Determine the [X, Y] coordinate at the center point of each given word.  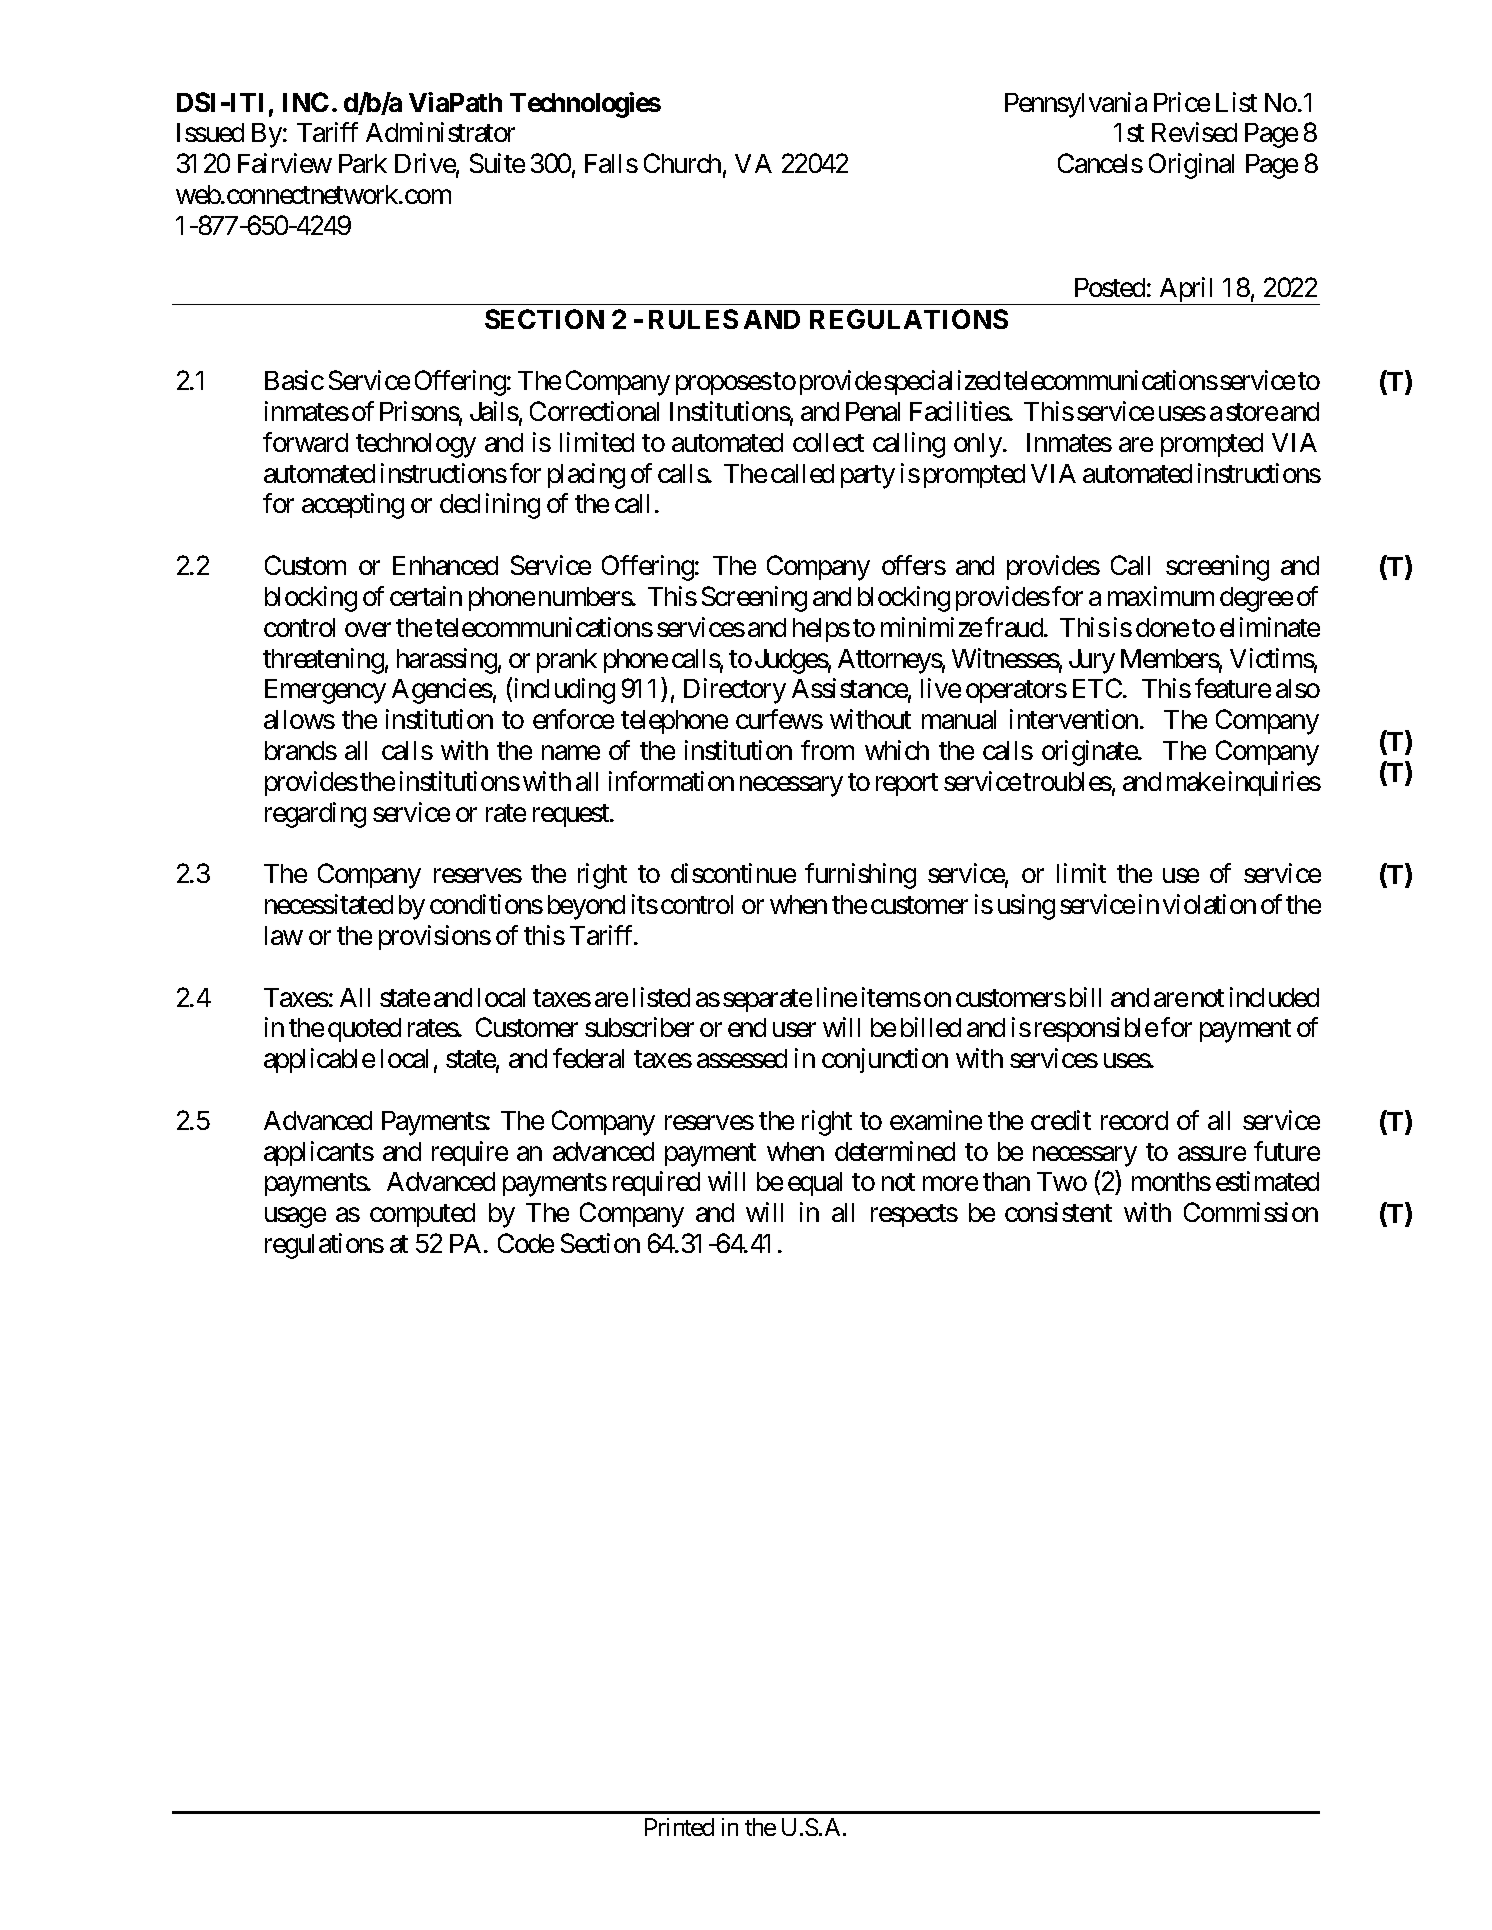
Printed [679, 1827]
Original [1191, 166]
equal [815, 1184]
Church [682, 163]
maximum [1161, 596]
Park [363, 163]
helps [821, 630]
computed [422, 1215]
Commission [1251, 1212]
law [284, 935]
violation [1209, 904]
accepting [353, 506]
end [747, 1027]
